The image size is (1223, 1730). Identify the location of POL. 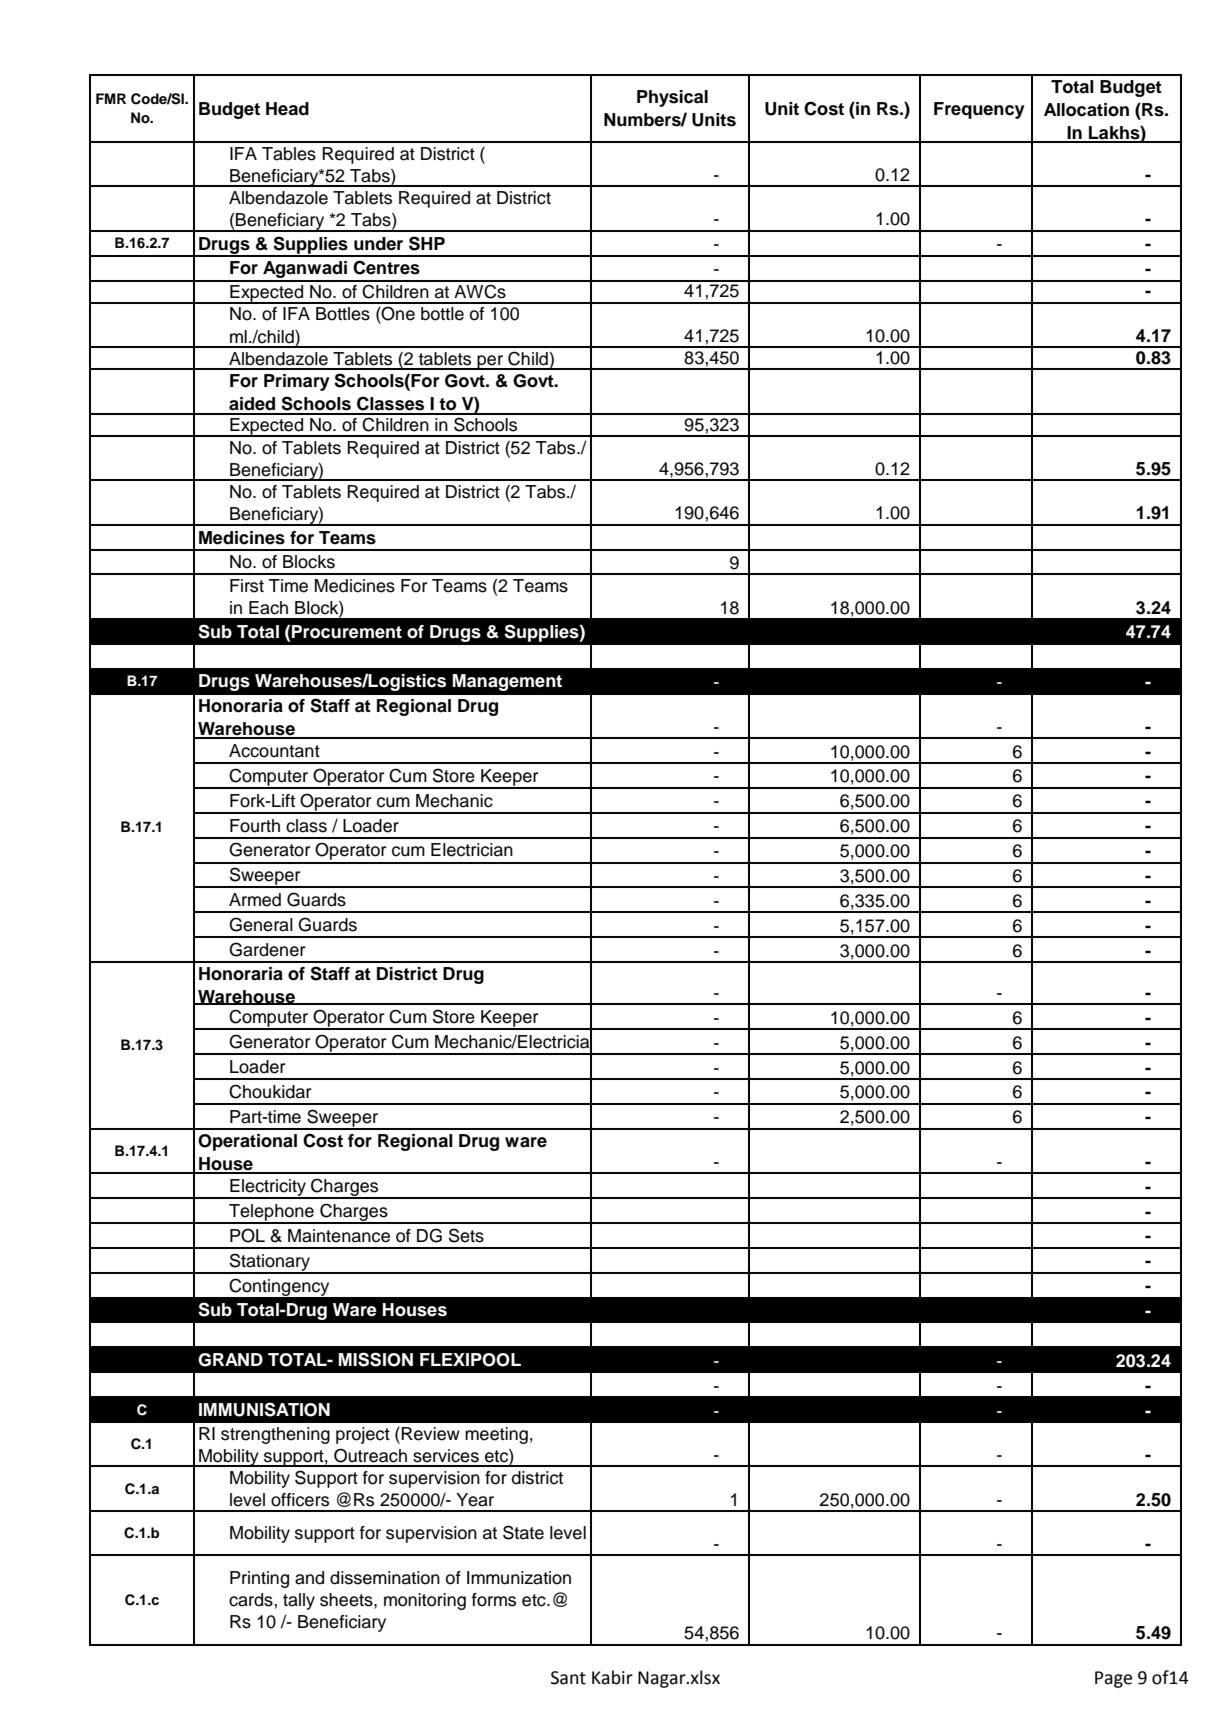
(247, 1235).
